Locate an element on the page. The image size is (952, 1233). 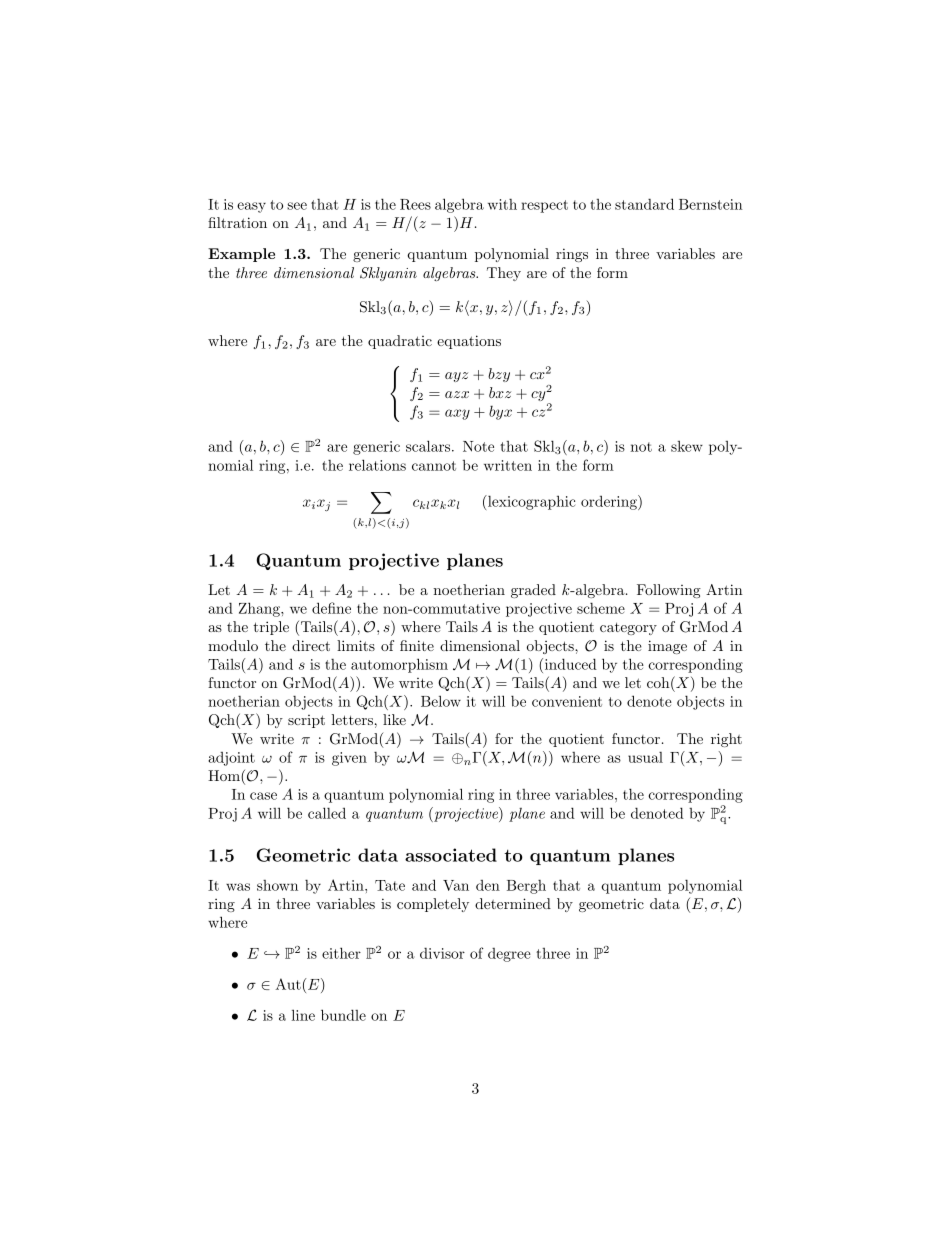
usual is located at coordinates (645, 757).
